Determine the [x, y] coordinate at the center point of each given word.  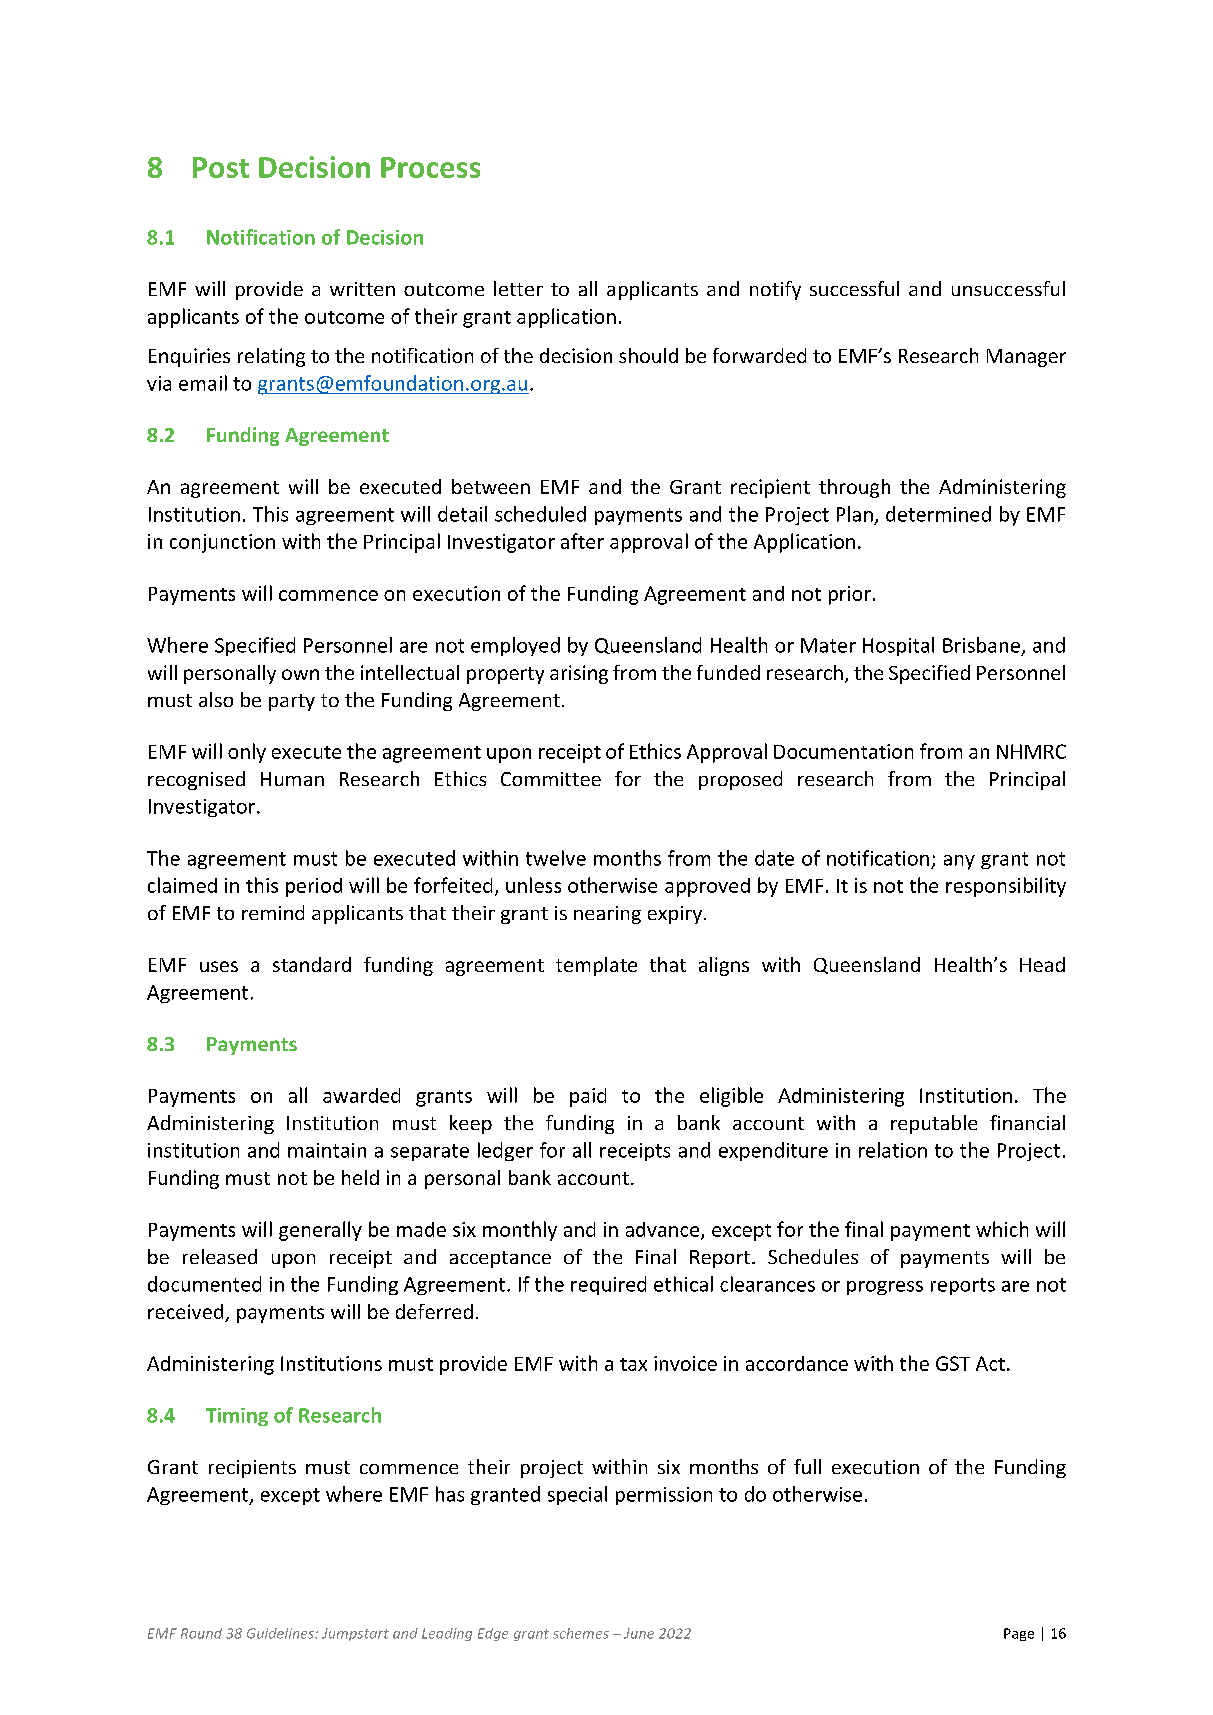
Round [201, 1633]
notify [775, 290]
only [247, 753]
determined [938, 514]
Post [221, 167]
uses [219, 966]
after [582, 541]
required [608, 1285]
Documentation [843, 751]
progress [885, 1288]
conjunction [222, 543]
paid [588, 1097]
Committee [551, 779]
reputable [934, 1124]
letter [518, 288]
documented [204, 1284]
